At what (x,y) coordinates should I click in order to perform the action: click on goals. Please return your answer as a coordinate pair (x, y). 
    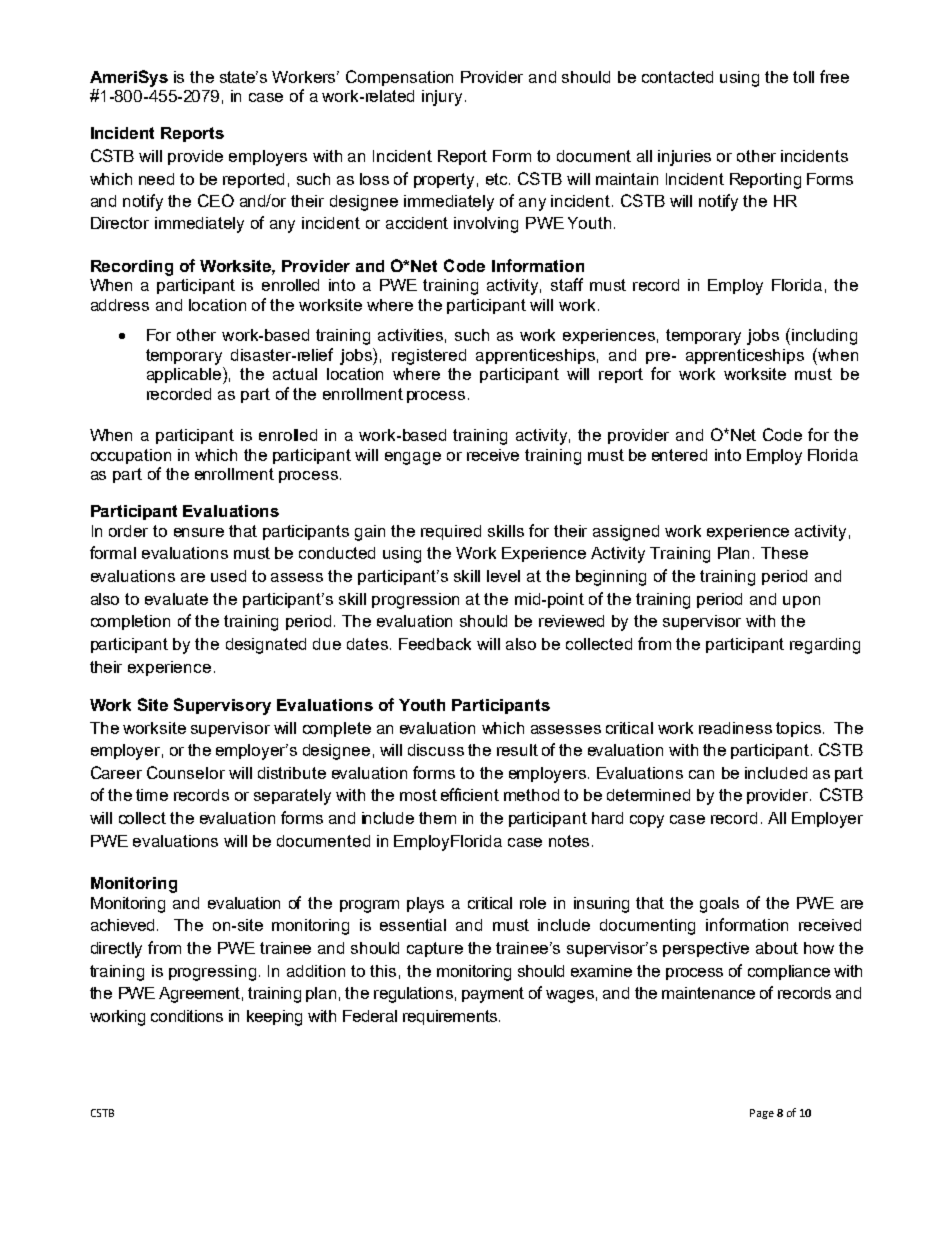
    Looking at the image, I should click on (719, 905).
